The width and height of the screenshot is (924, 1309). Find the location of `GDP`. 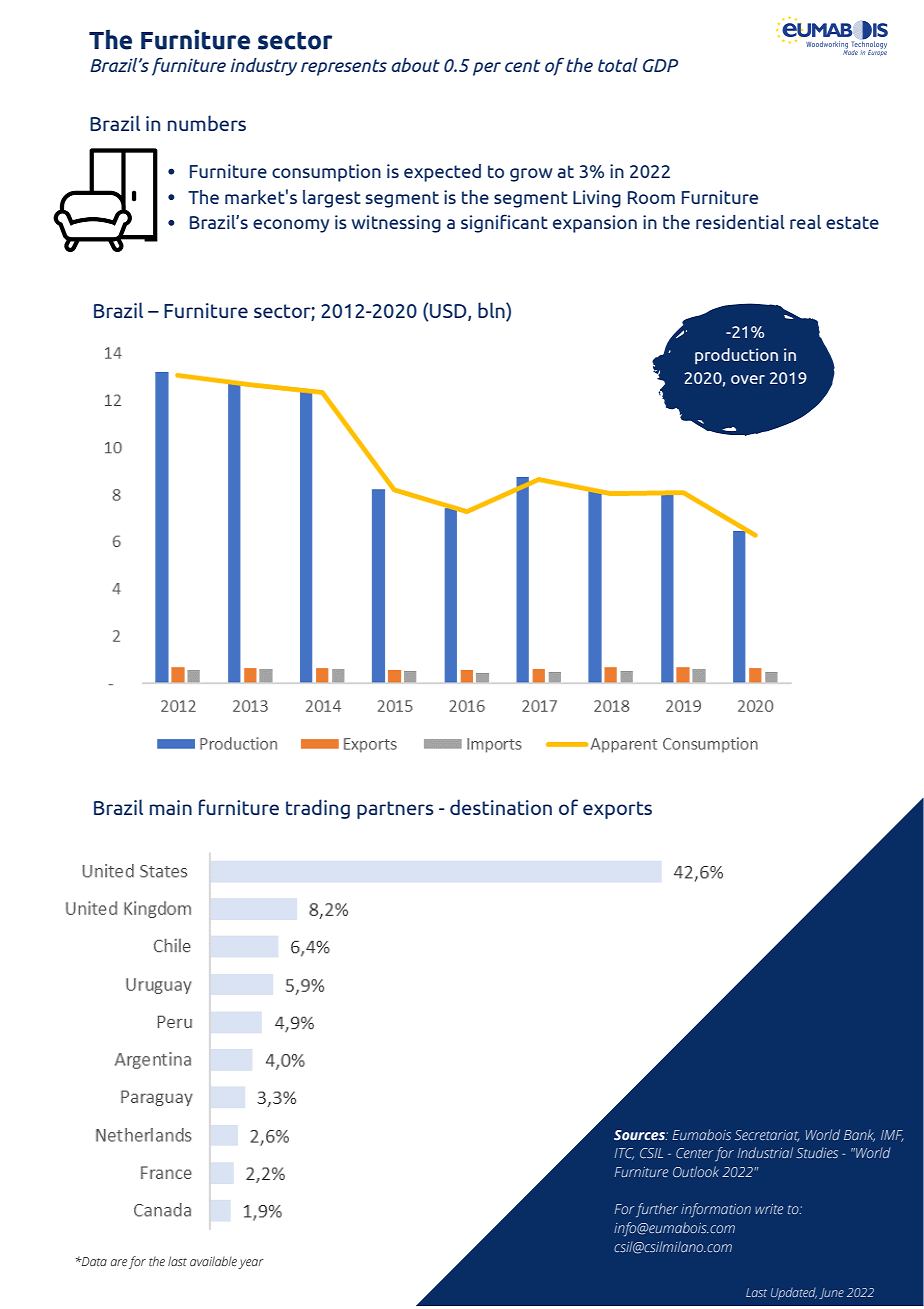

GDP is located at coordinates (660, 65).
